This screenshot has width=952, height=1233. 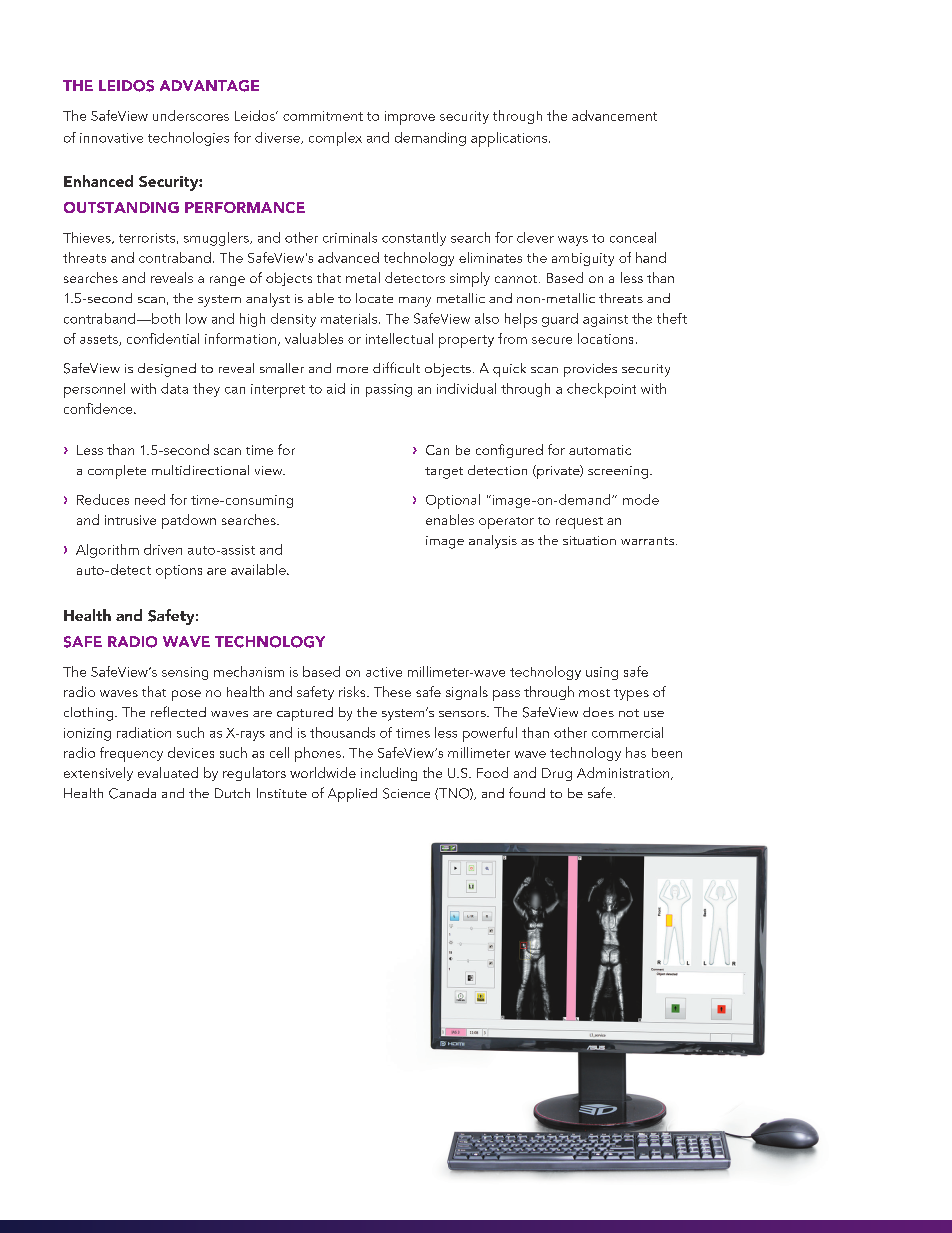 What do you see at coordinates (191, 115) in the screenshot?
I see `underscores` at bounding box center [191, 115].
